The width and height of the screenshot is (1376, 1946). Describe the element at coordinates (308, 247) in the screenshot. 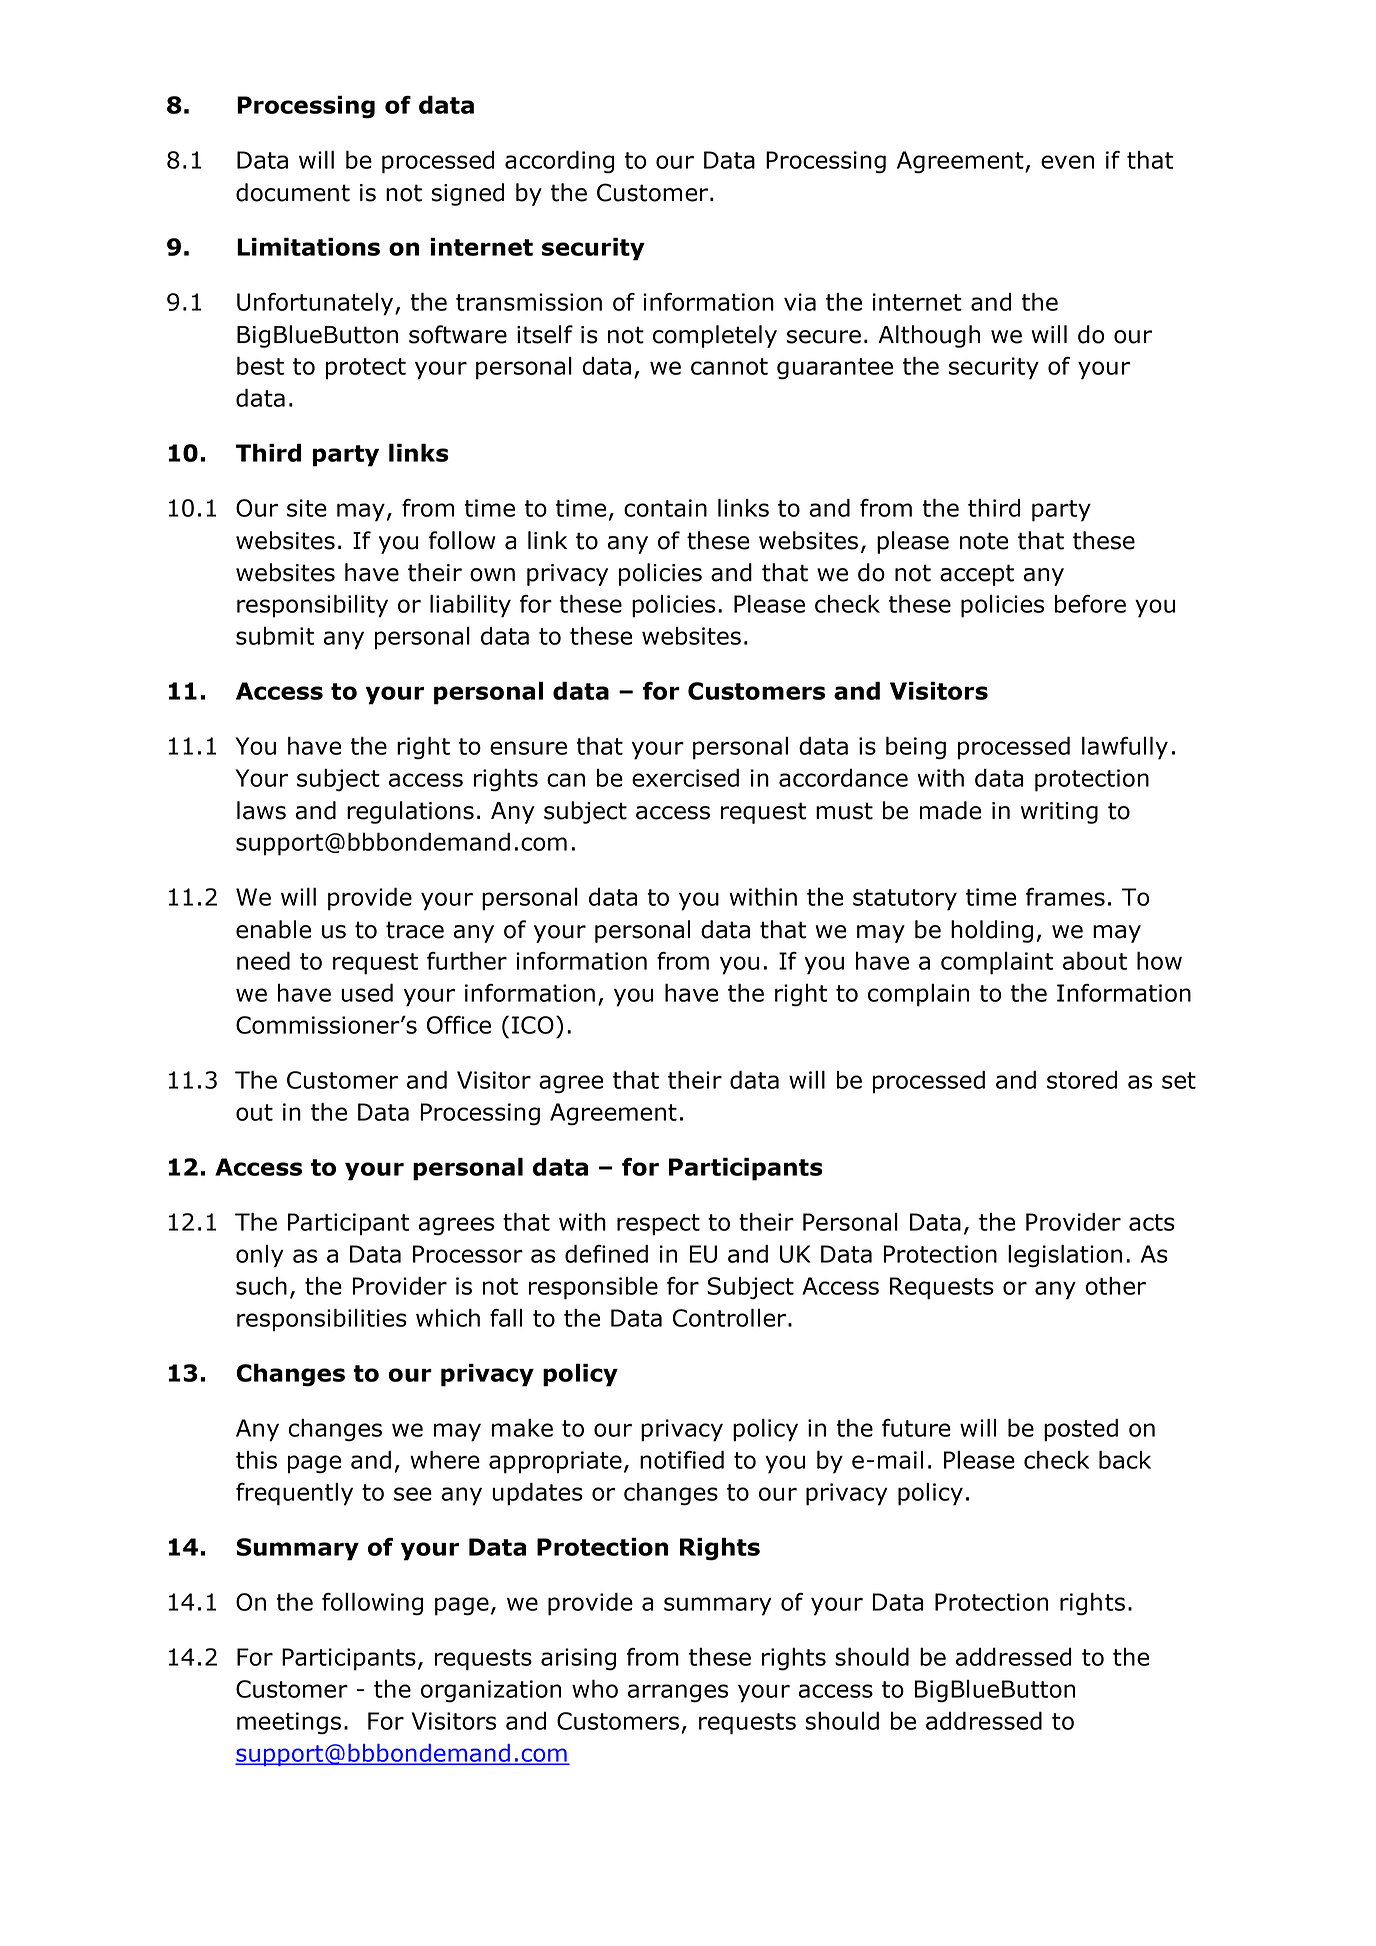

I see `Limitations` at that location.
